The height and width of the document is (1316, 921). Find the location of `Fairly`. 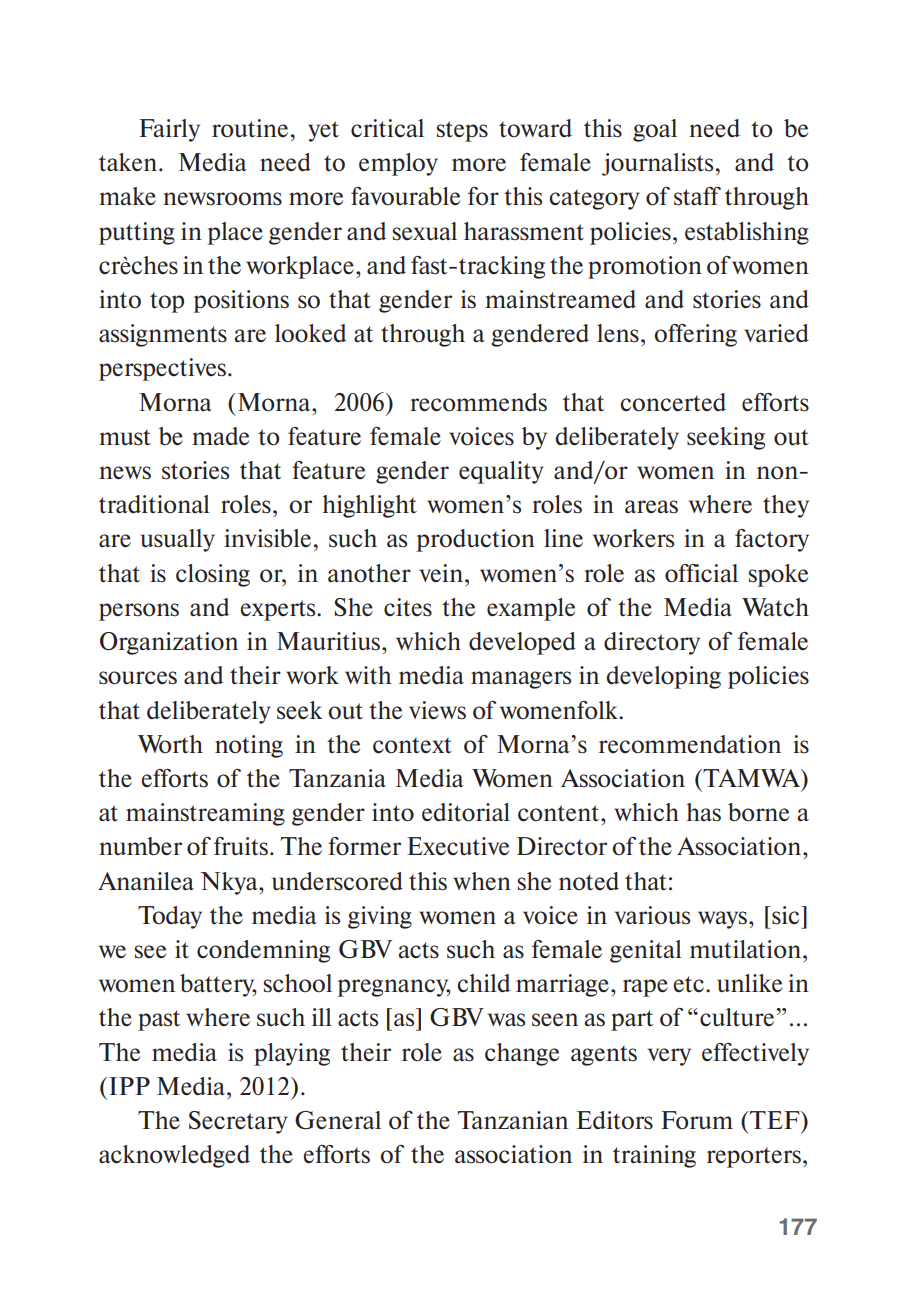

Fairly is located at coordinates (169, 130).
